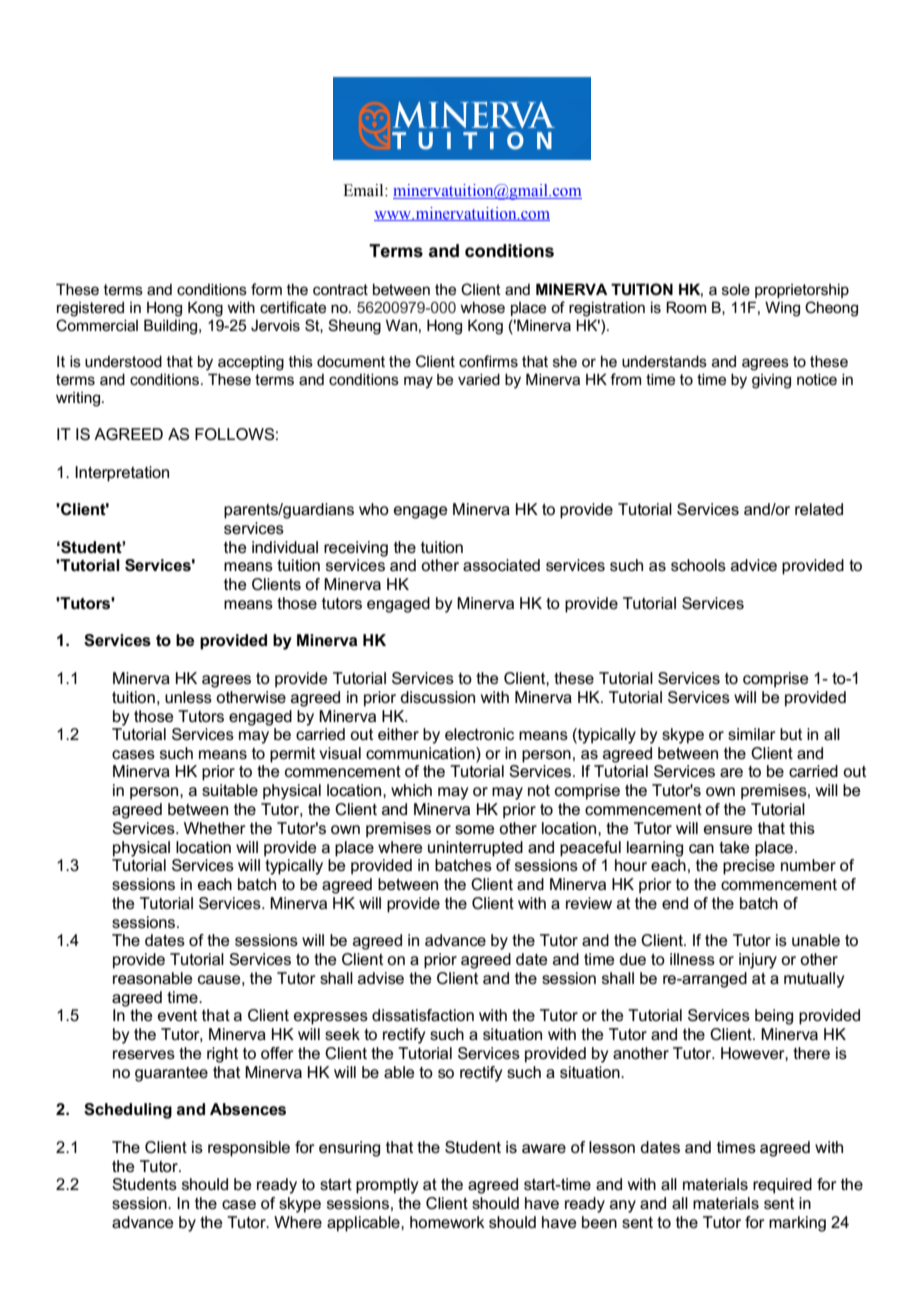 The image size is (924, 1308). What do you see at coordinates (249, 1149) in the document?
I see `responsible` at bounding box center [249, 1149].
